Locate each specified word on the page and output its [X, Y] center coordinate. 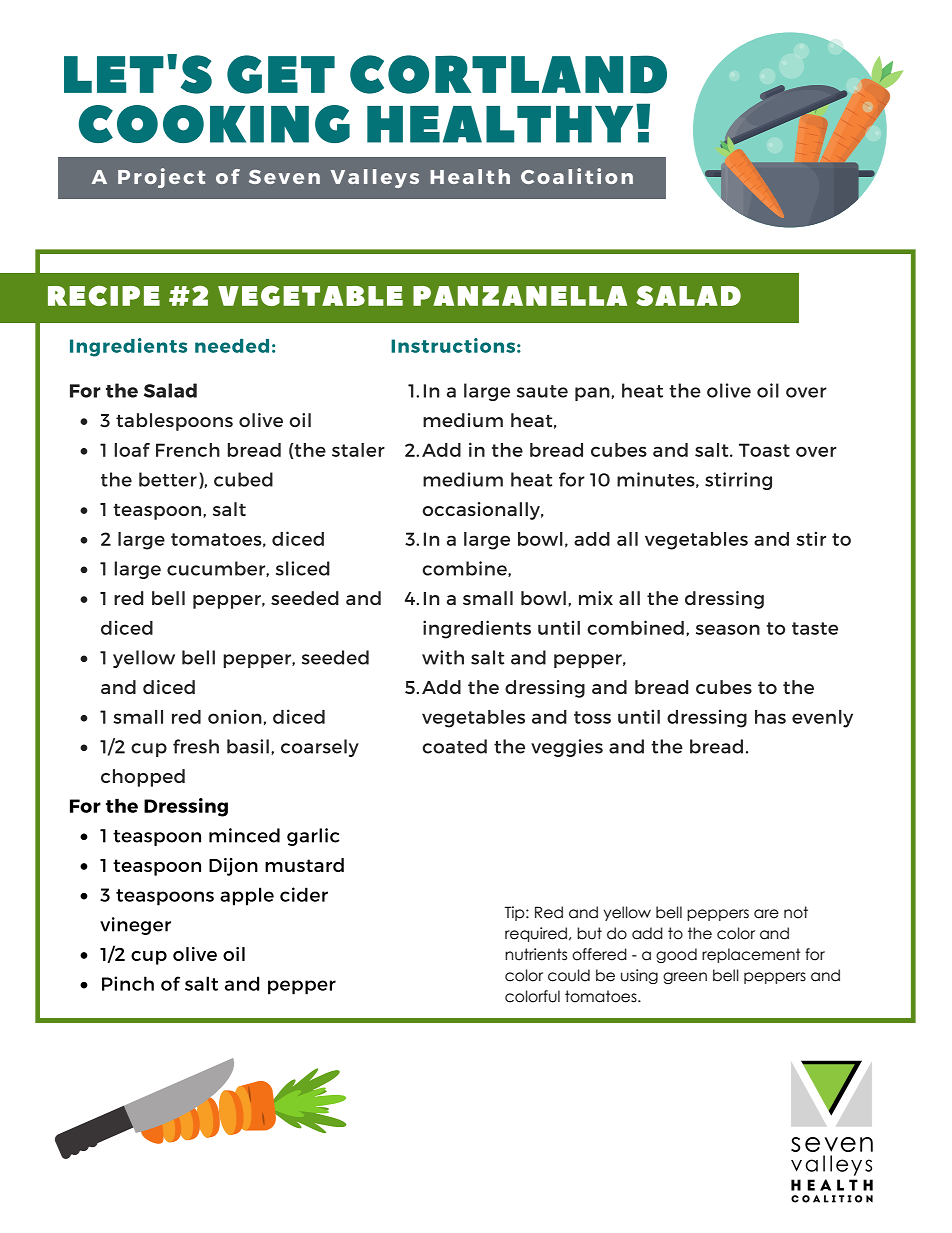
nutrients [536, 954]
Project [161, 178]
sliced [303, 568]
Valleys [375, 178]
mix [596, 598]
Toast [764, 450]
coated [454, 746]
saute [542, 391]
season [728, 629]
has [770, 717]
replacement [751, 955]
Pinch [128, 983]
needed [232, 346]
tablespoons [174, 422]
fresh [196, 746]
